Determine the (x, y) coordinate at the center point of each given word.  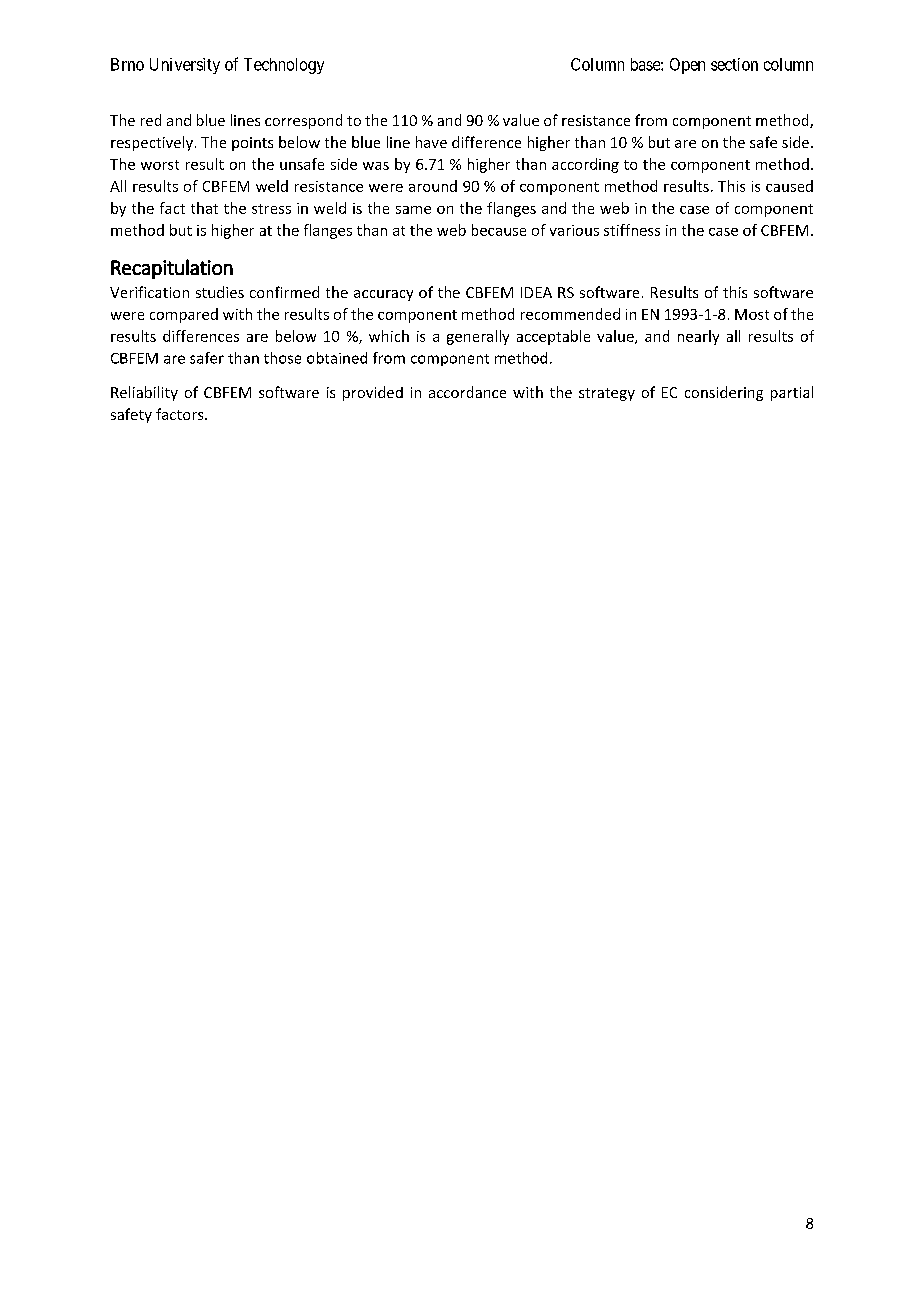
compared (184, 315)
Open (687, 66)
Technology (284, 66)
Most (752, 314)
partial (792, 393)
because (499, 230)
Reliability (144, 393)
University (185, 66)
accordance (467, 392)
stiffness (632, 230)
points (252, 144)
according (585, 165)
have (431, 142)
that (204, 208)
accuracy (383, 295)
